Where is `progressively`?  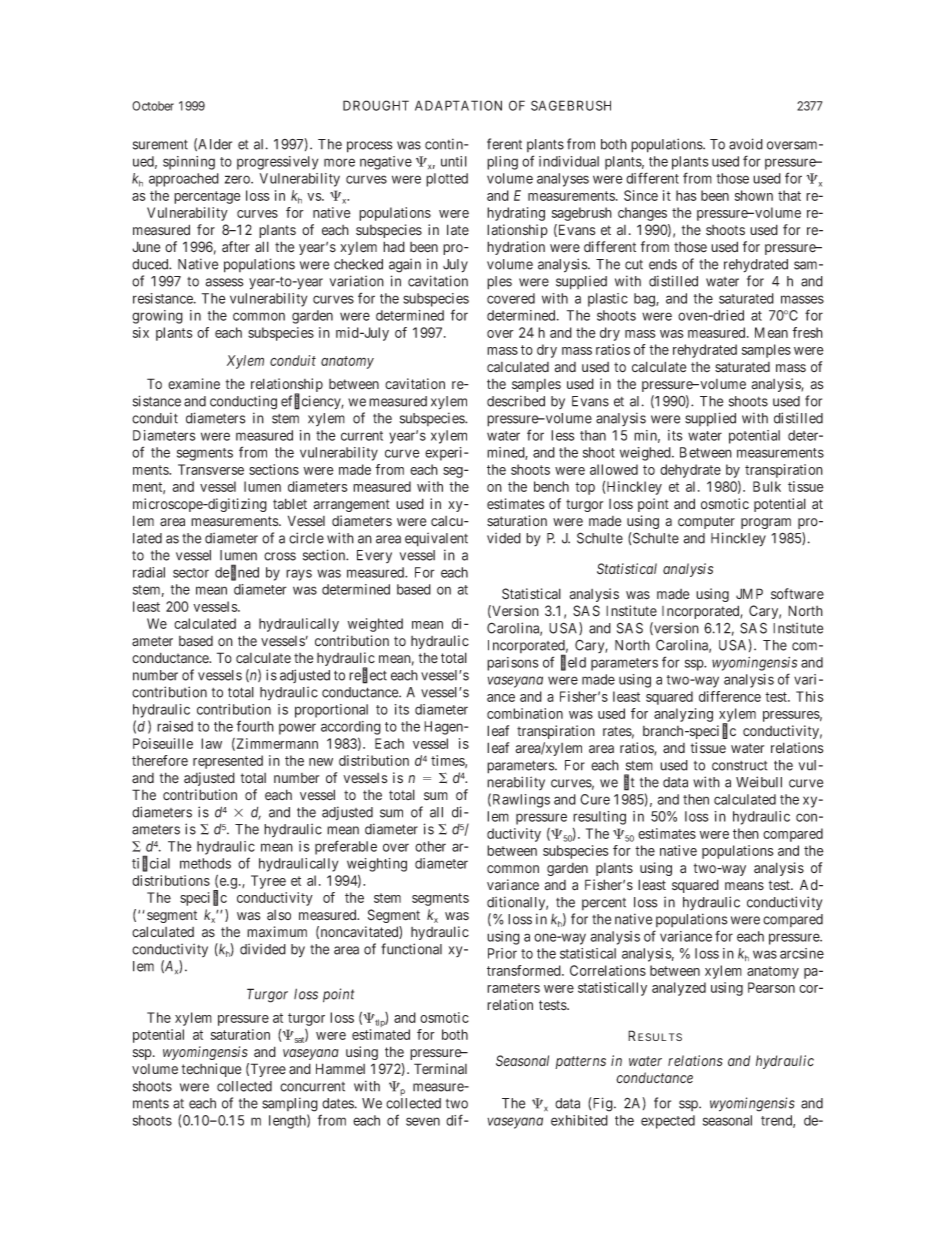
progressively is located at coordinates (277, 163).
